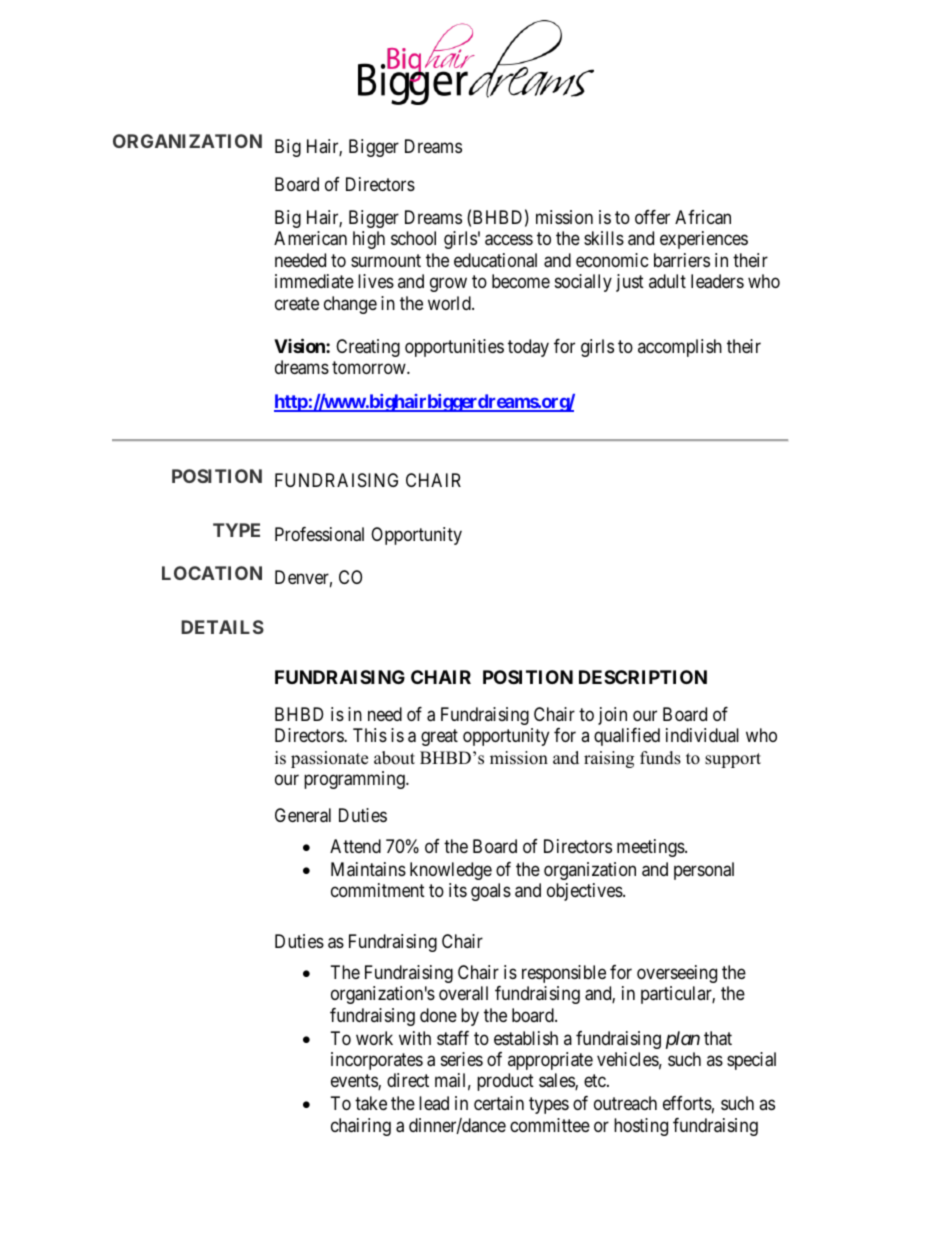 The height and width of the screenshot is (1233, 952). I want to click on accomplish, so click(680, 348).
